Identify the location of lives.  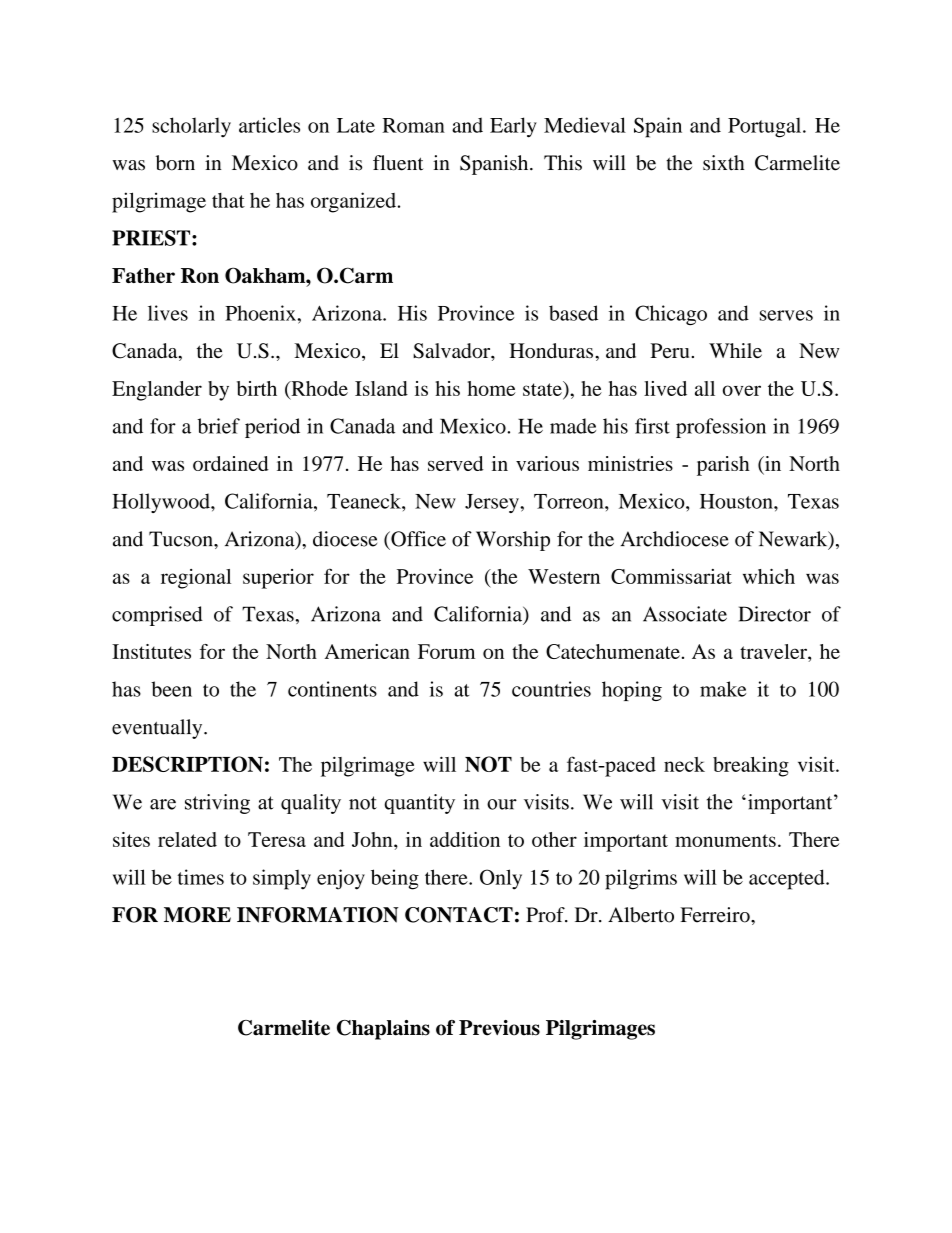
(168, 313).
